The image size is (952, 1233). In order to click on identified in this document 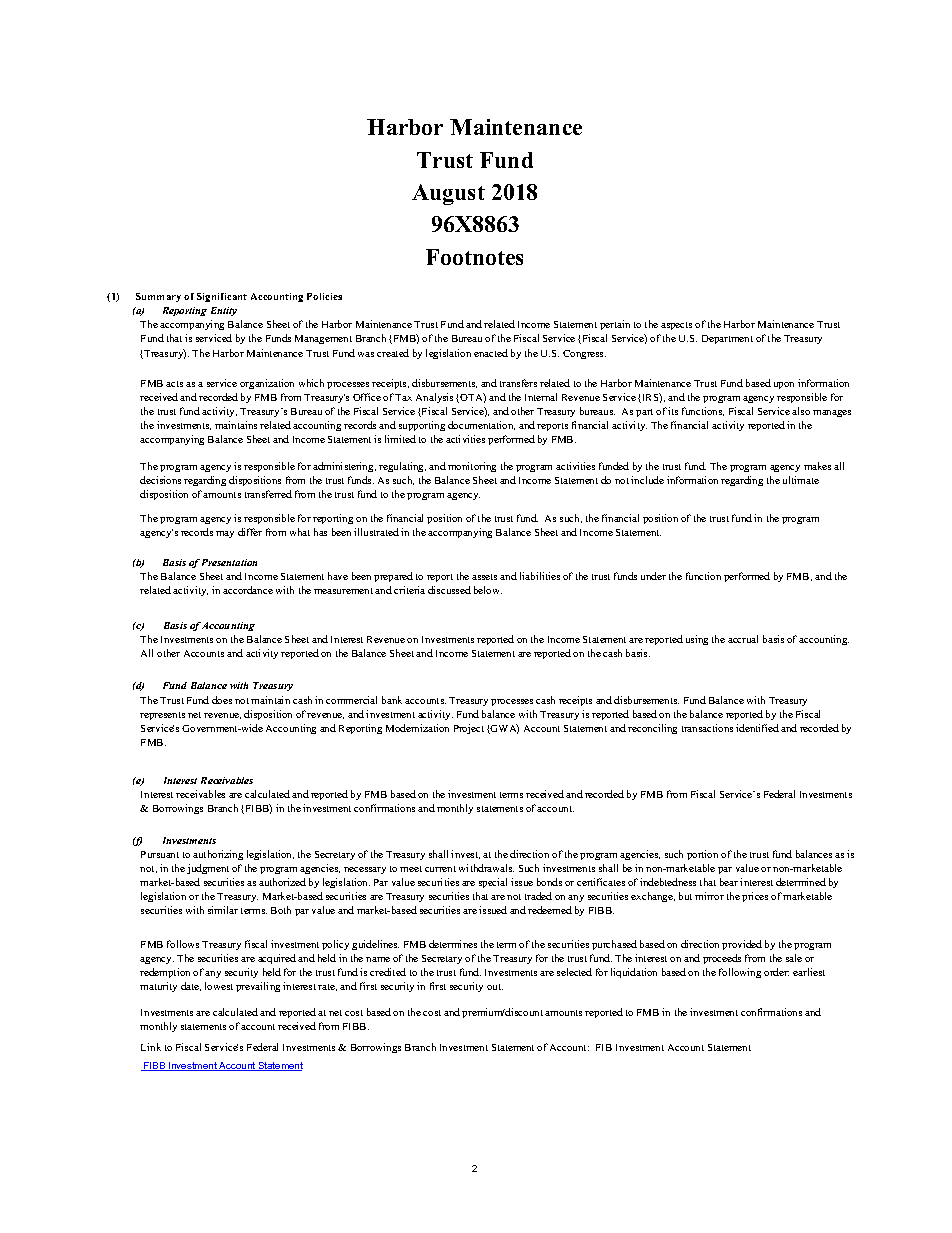, I will do `click(757, 728)`.
